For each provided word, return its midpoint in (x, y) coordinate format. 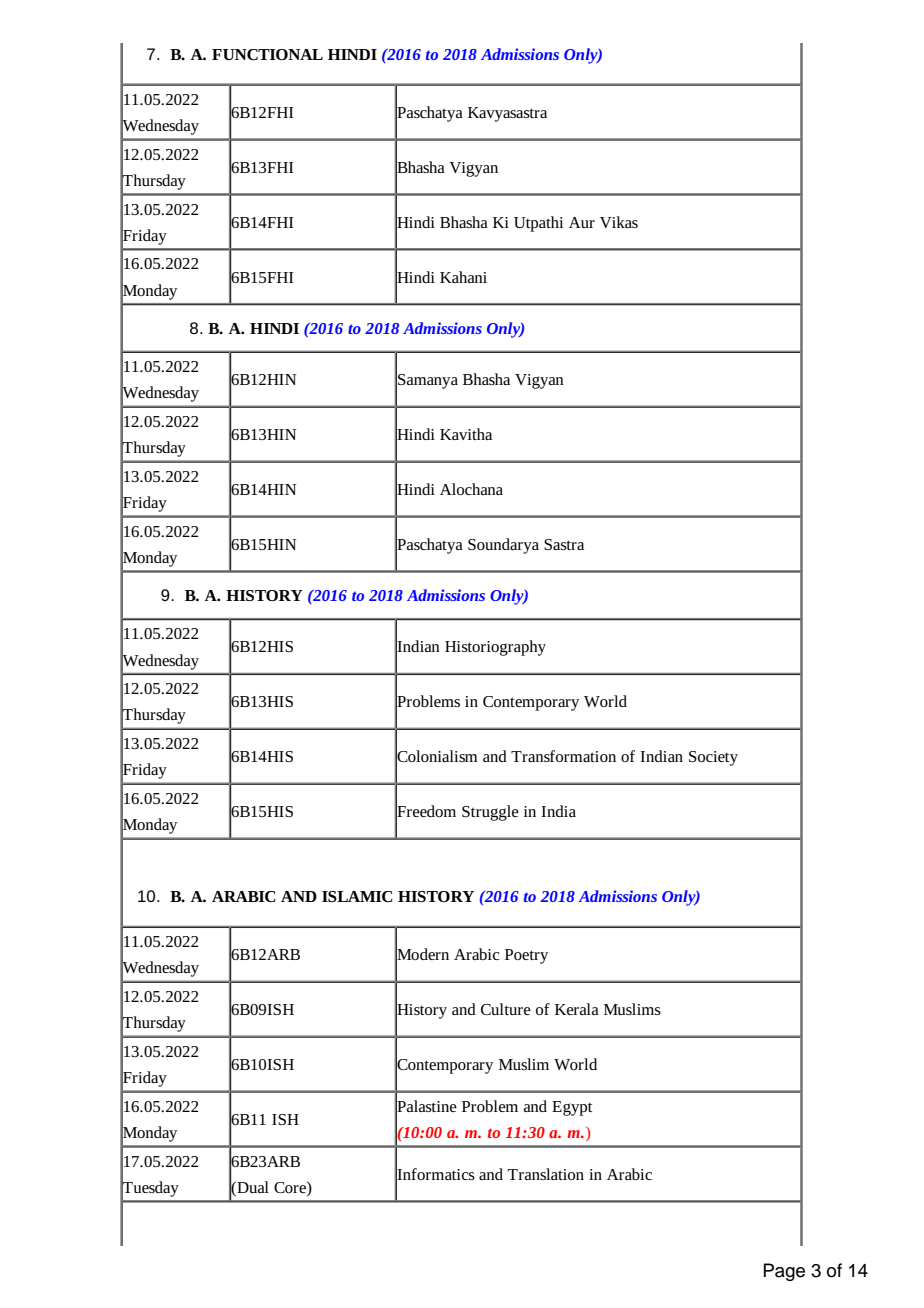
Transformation (563, 756)
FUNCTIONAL (267, 54)
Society (713, 758)
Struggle (490, 813)
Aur (582, 222)
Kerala (577, 1009)
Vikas (619, 222)
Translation (546, 1174)
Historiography (495, 648)
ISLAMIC (357, 896)
